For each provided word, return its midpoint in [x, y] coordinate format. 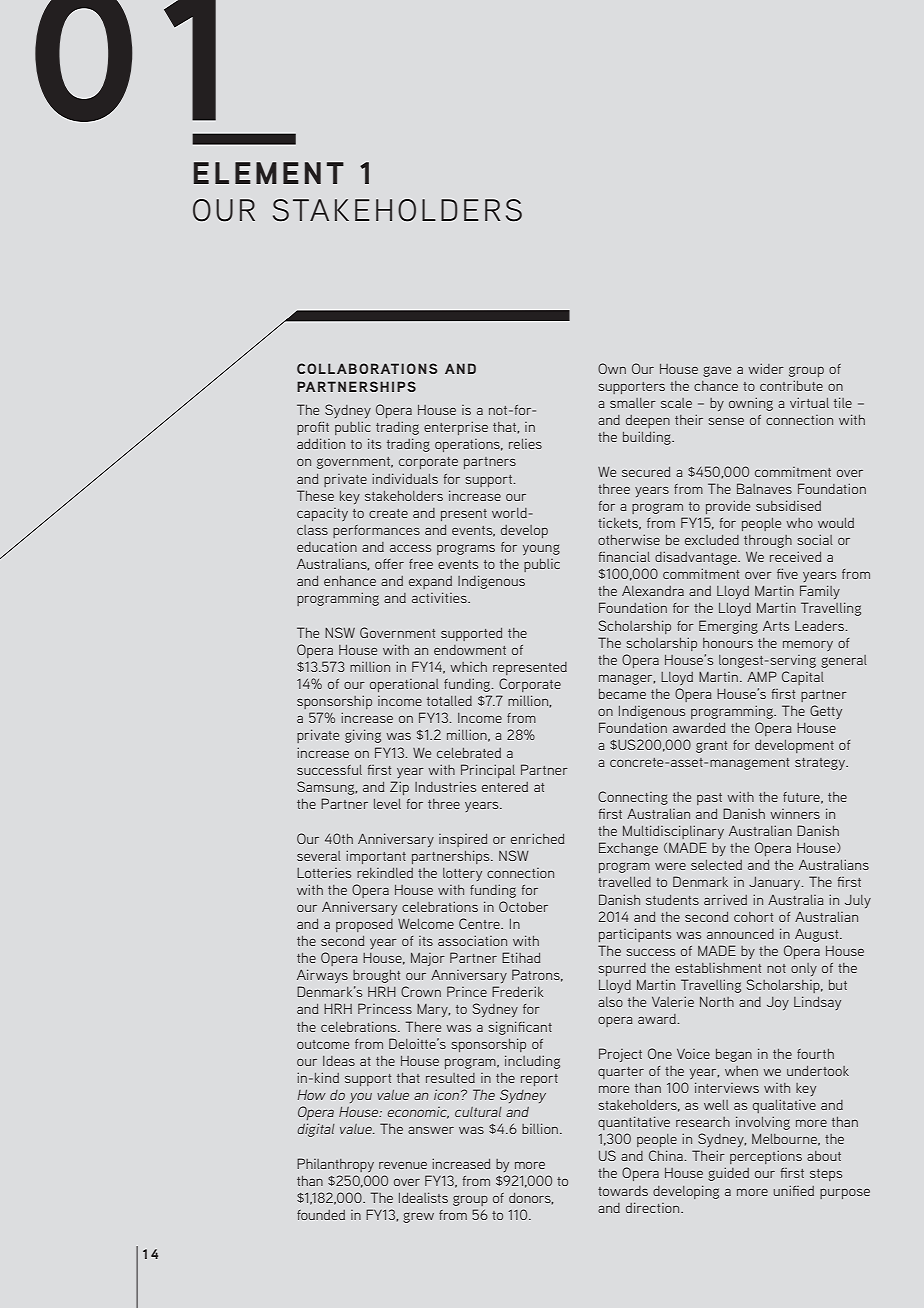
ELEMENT [269, 173]
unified [794, 1190]
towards [623, 1191]
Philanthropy [335, 1165]
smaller [633, 403]
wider [766, 368]
